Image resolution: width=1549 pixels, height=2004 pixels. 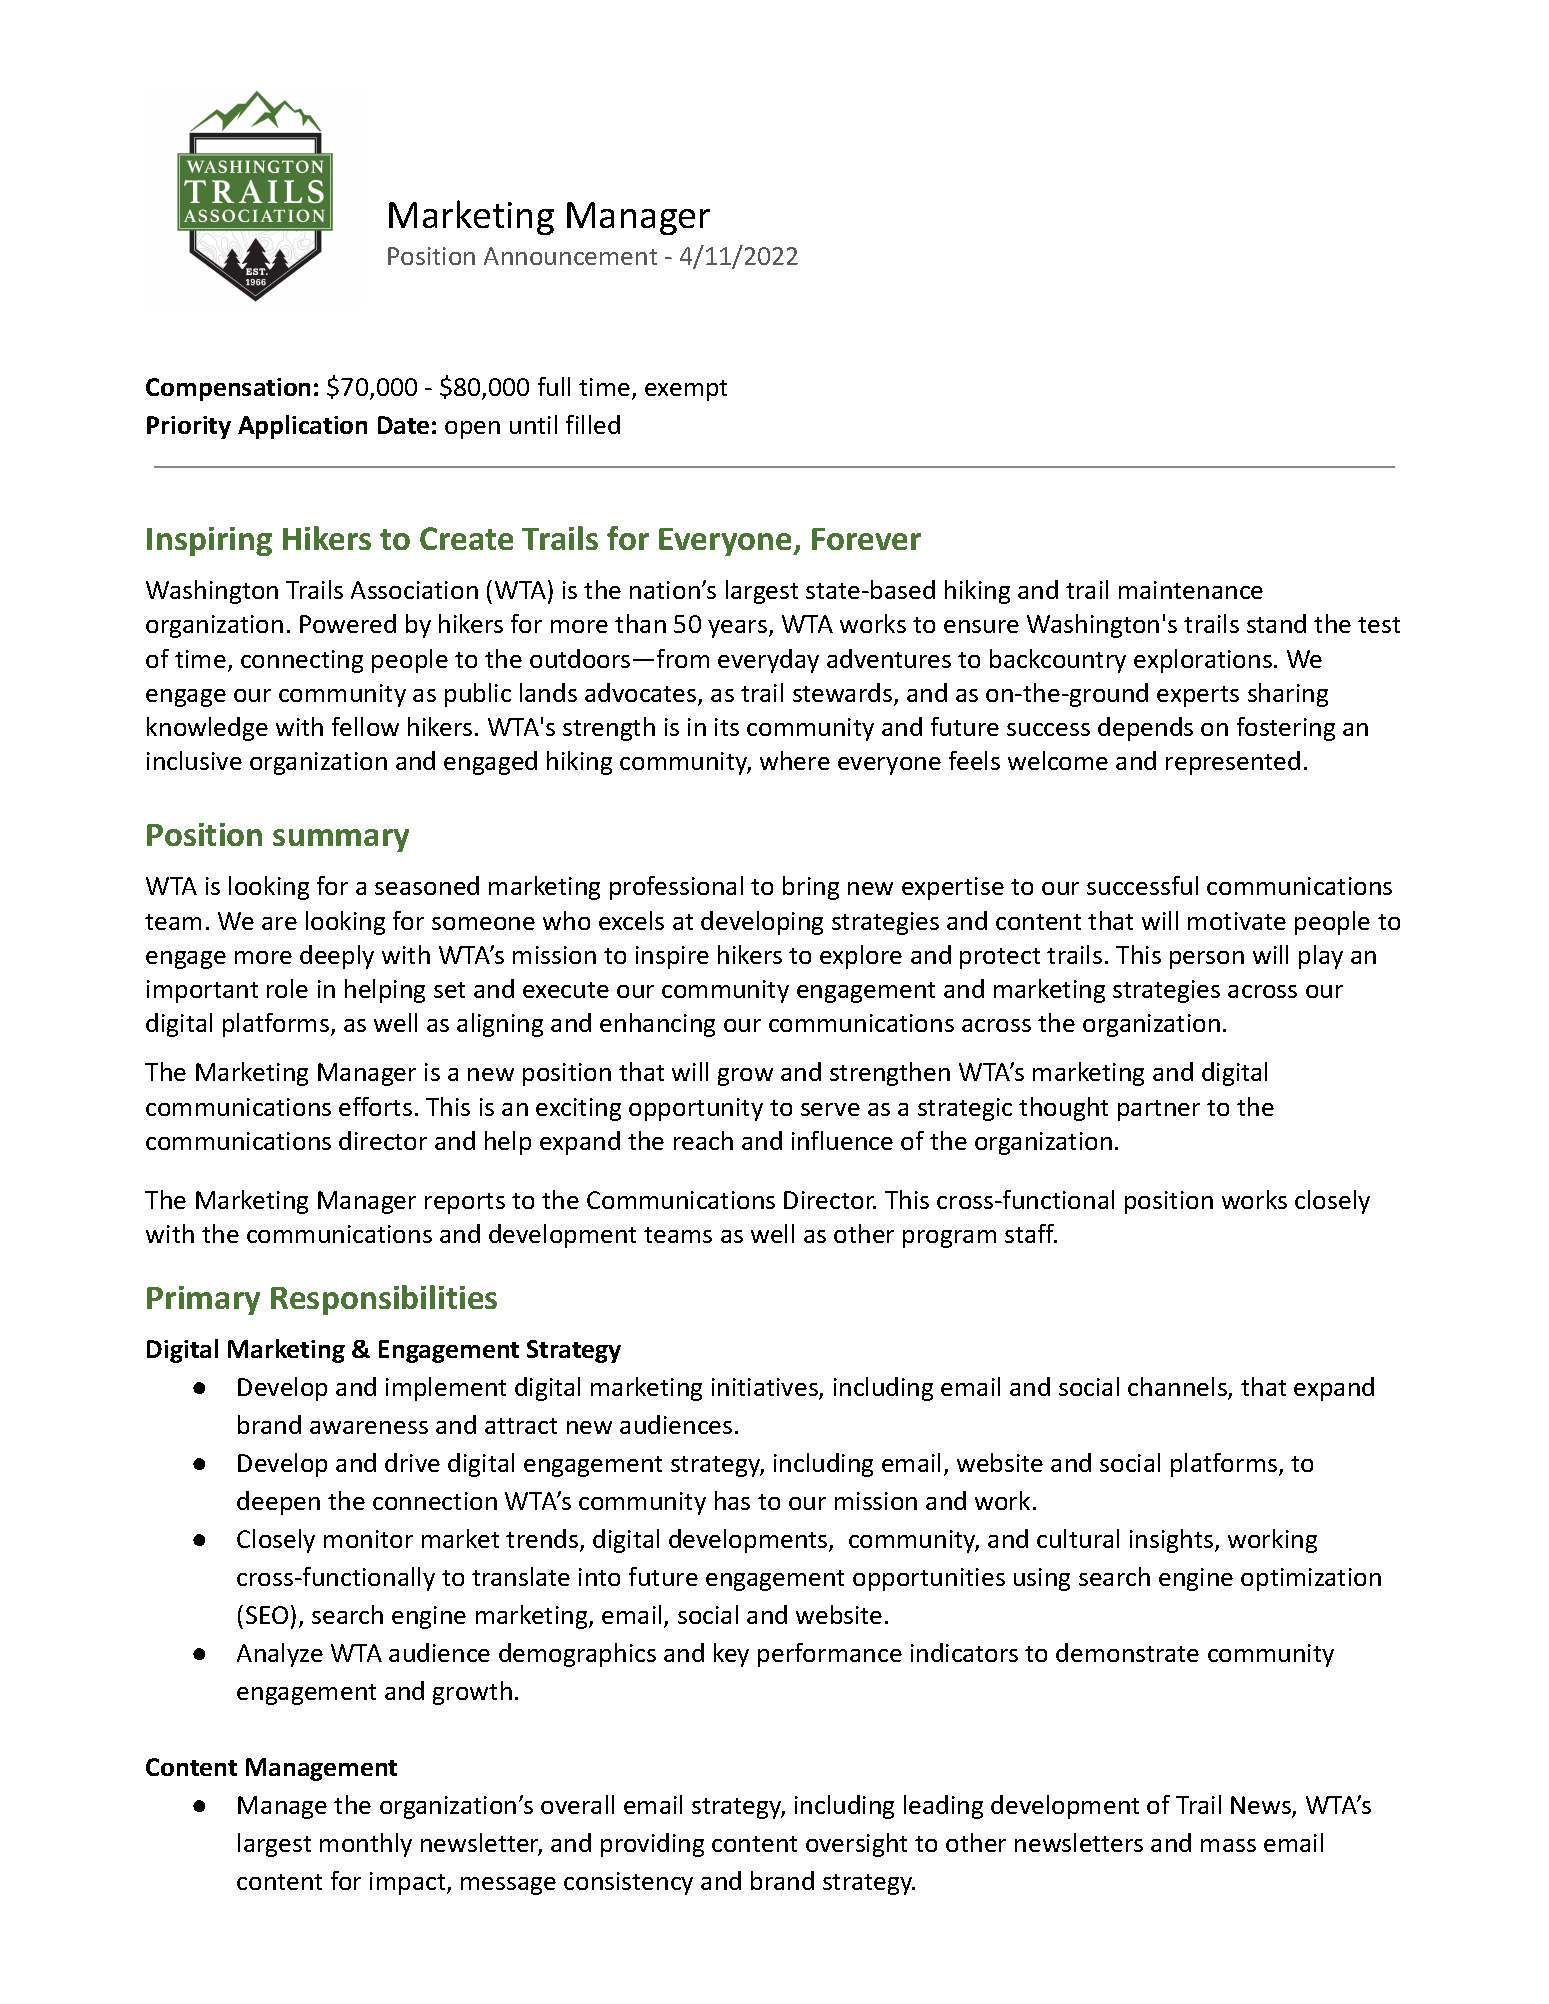 What do you see at coordinates (1233, 763) in the screenshot?
I see `represented` at bounding box center [1233, 763].
